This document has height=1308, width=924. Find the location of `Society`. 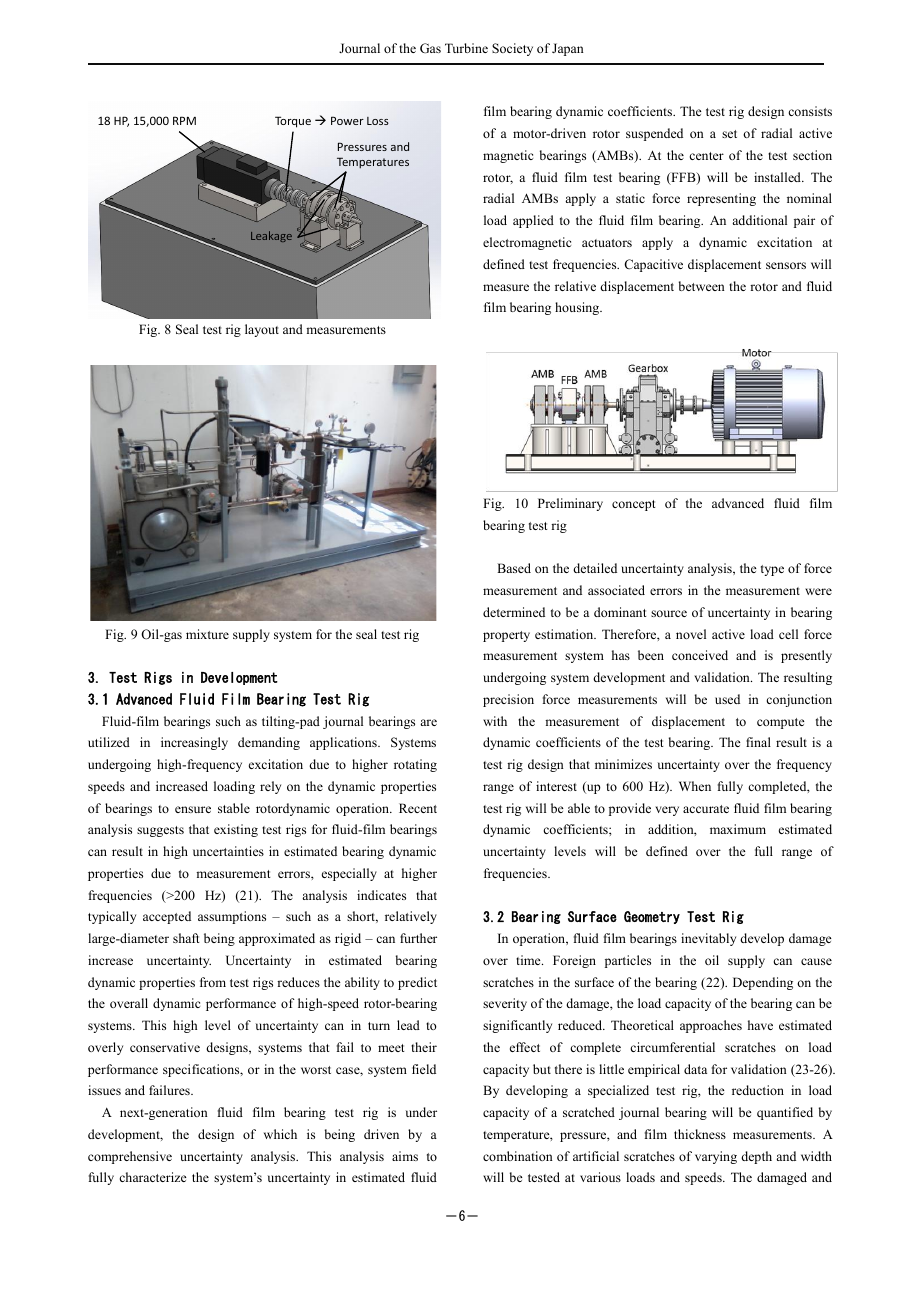

Society is located at coordinates (512, 49).
